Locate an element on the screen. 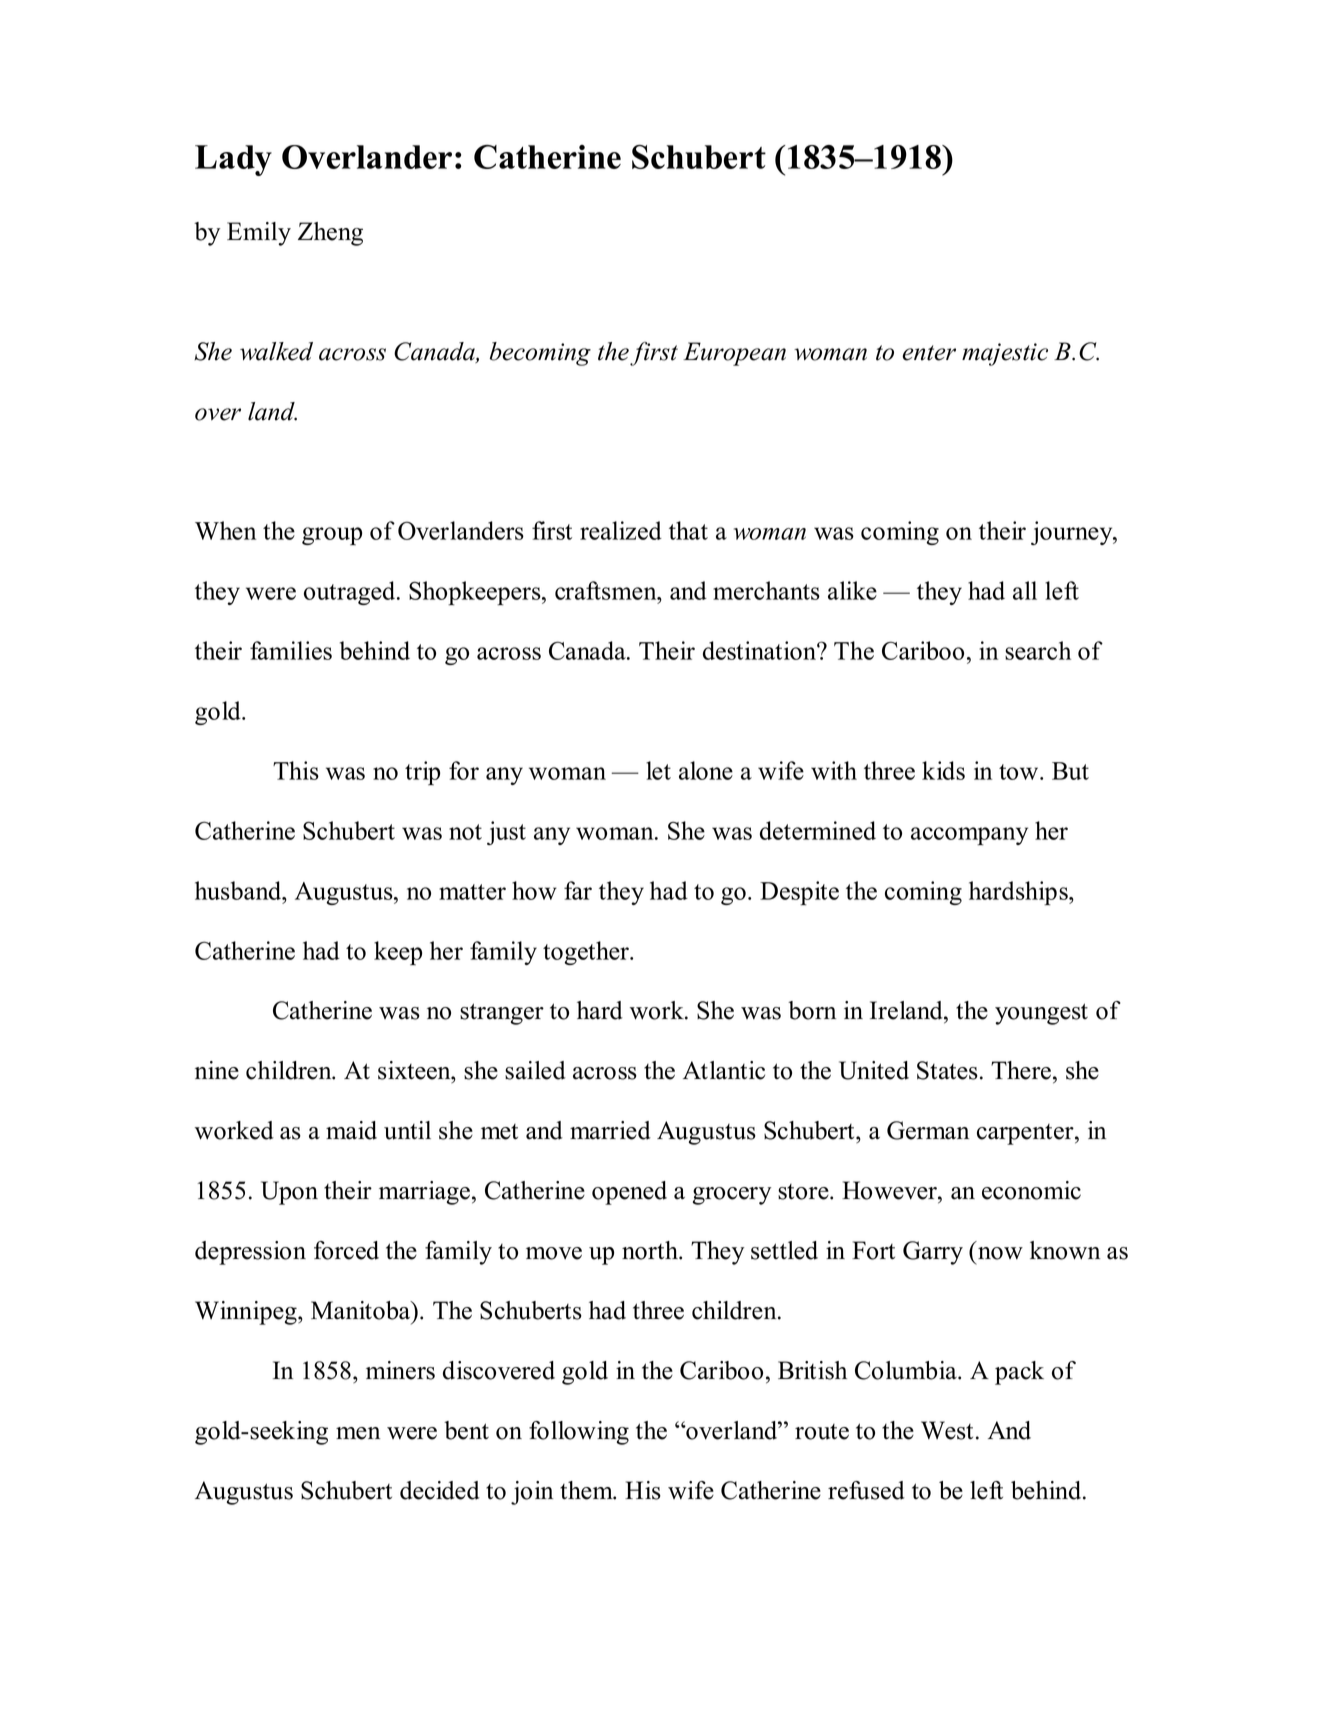 The width and height of the screenshot is (1329, 1720). Zheng is located at coordinates (330, 234).
